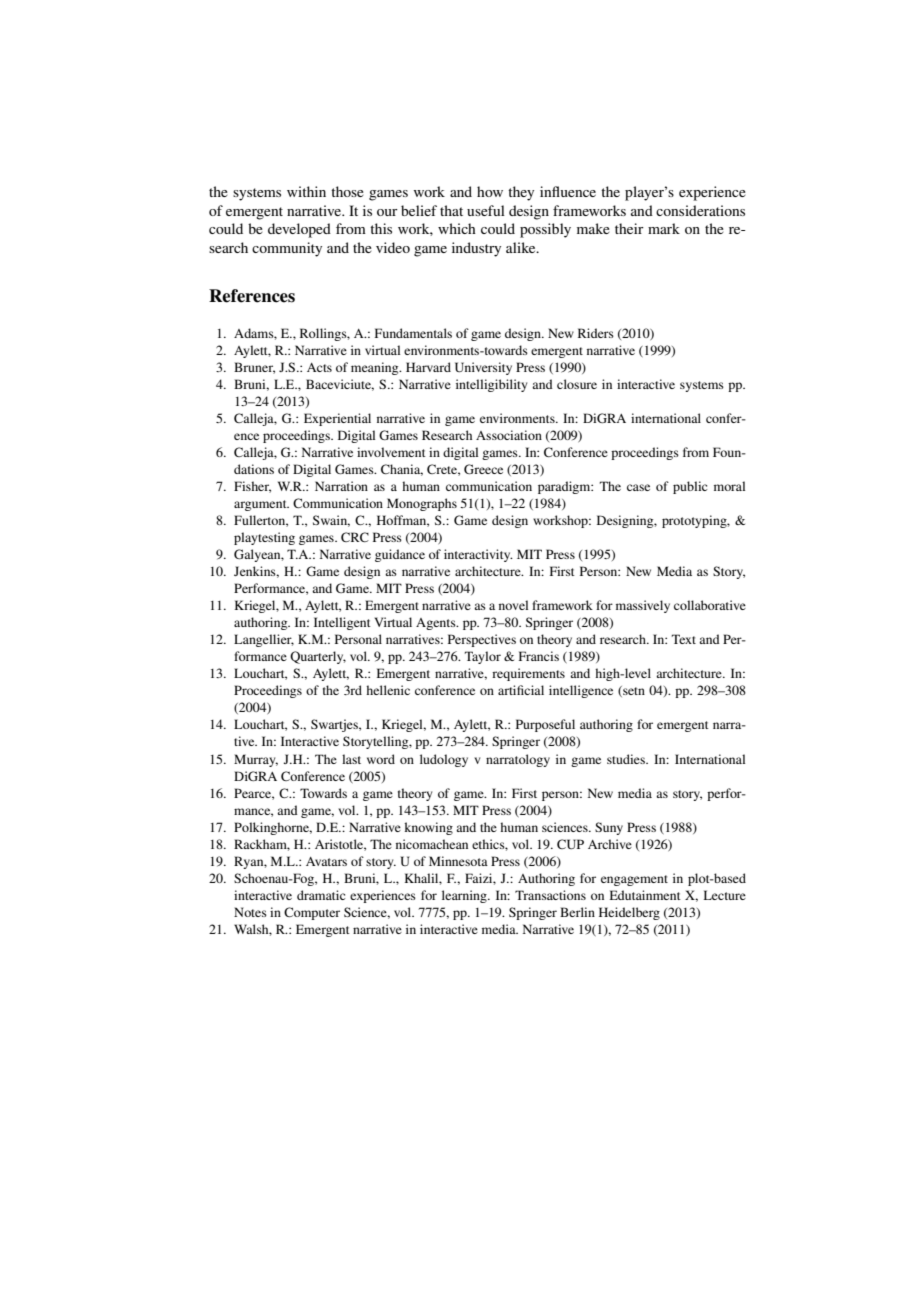  I want to click on useful, so click(486, 210).
